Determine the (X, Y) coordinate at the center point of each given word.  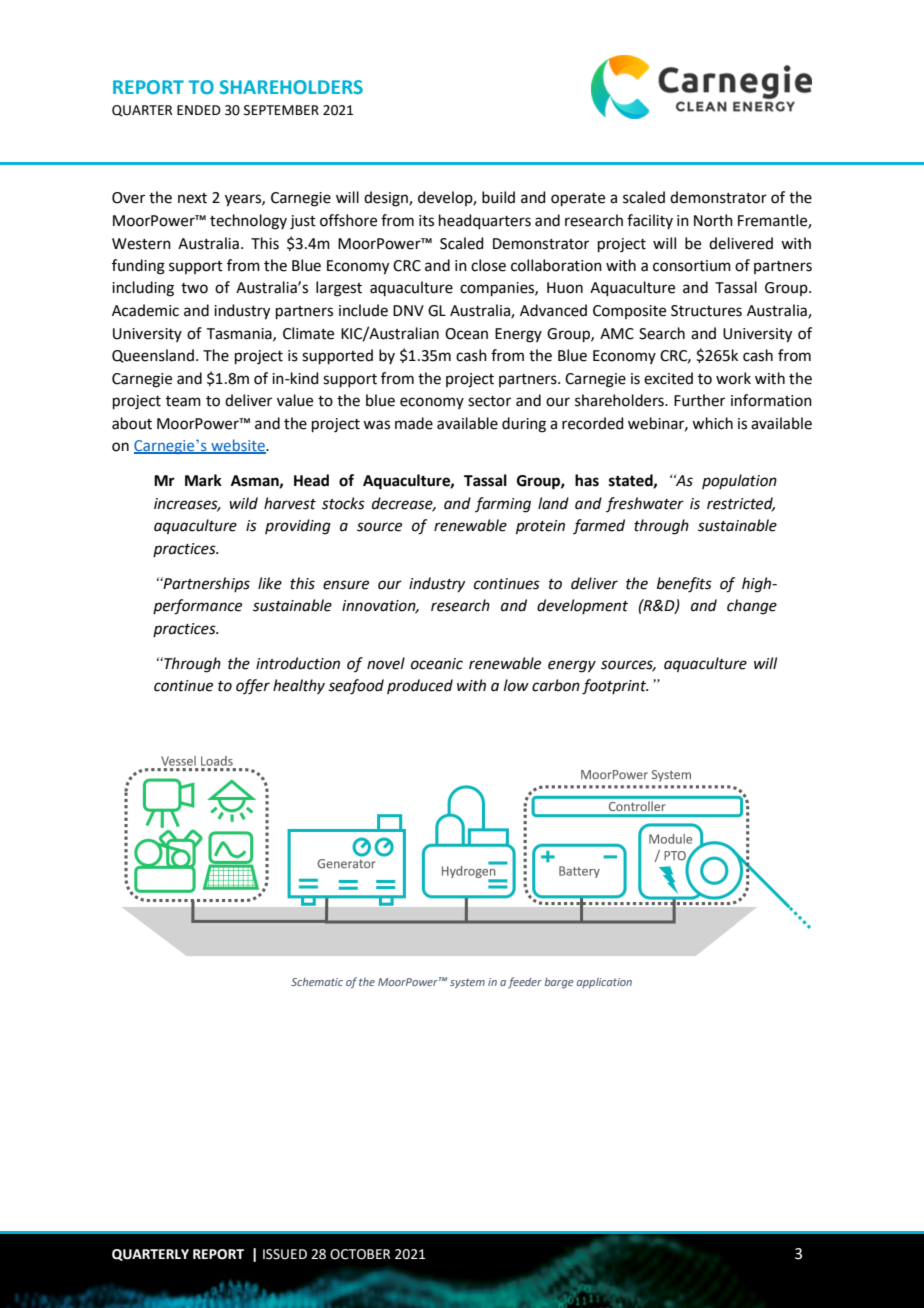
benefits (684, 585)
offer (253, 687)
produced (420, 686)
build (498, 197)
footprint (615, 687)
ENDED (199, 110)
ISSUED (285, 1254)
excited (668, 378)
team (183, 401)
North (713, 220)
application (604, 983)
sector (489, 401)
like (270, 583)
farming (503, 505)
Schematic (317, 982)
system (467, 983)
